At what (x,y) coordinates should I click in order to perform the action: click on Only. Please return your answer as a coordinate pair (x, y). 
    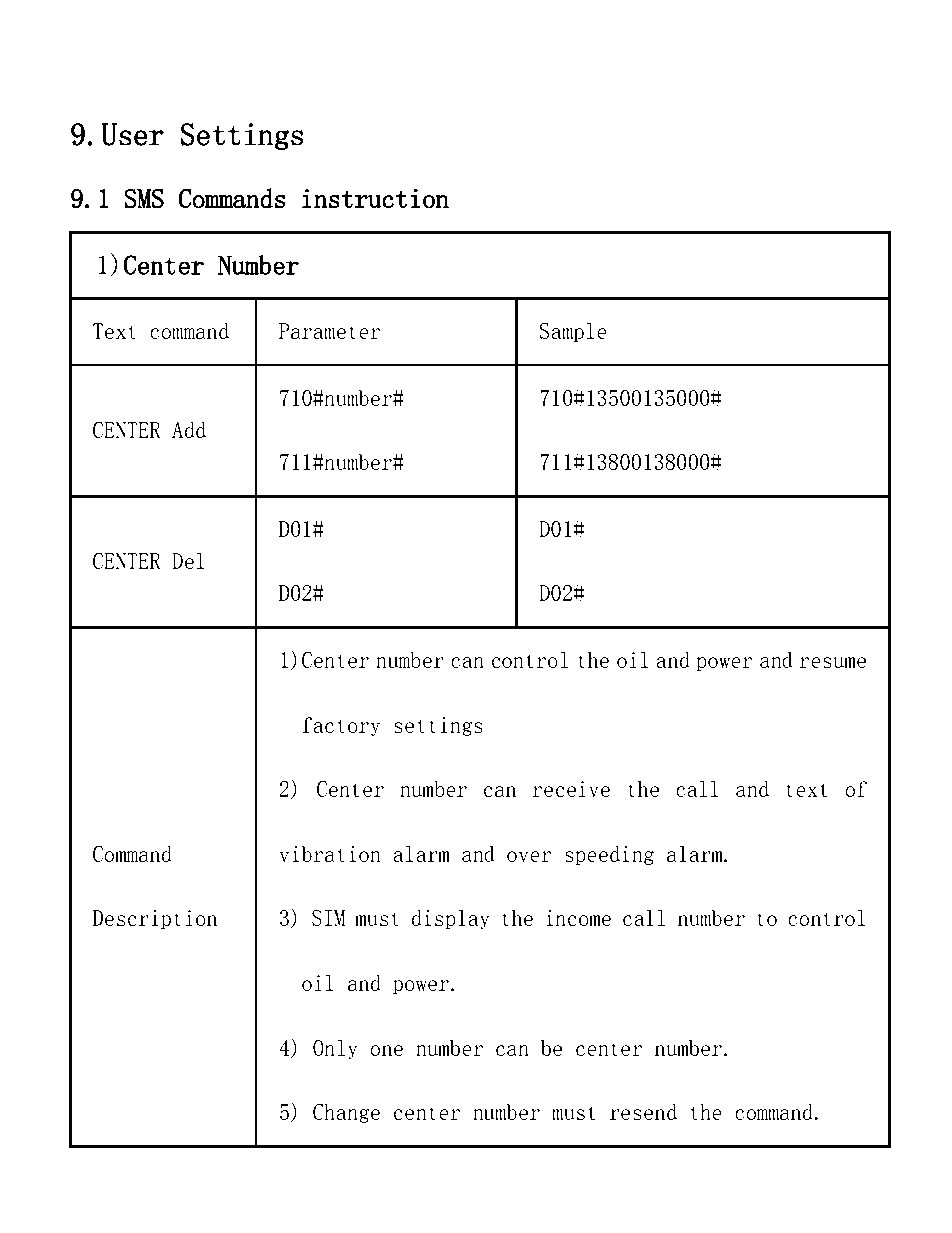
    Looking at the image, I should click on (335, 1049).
